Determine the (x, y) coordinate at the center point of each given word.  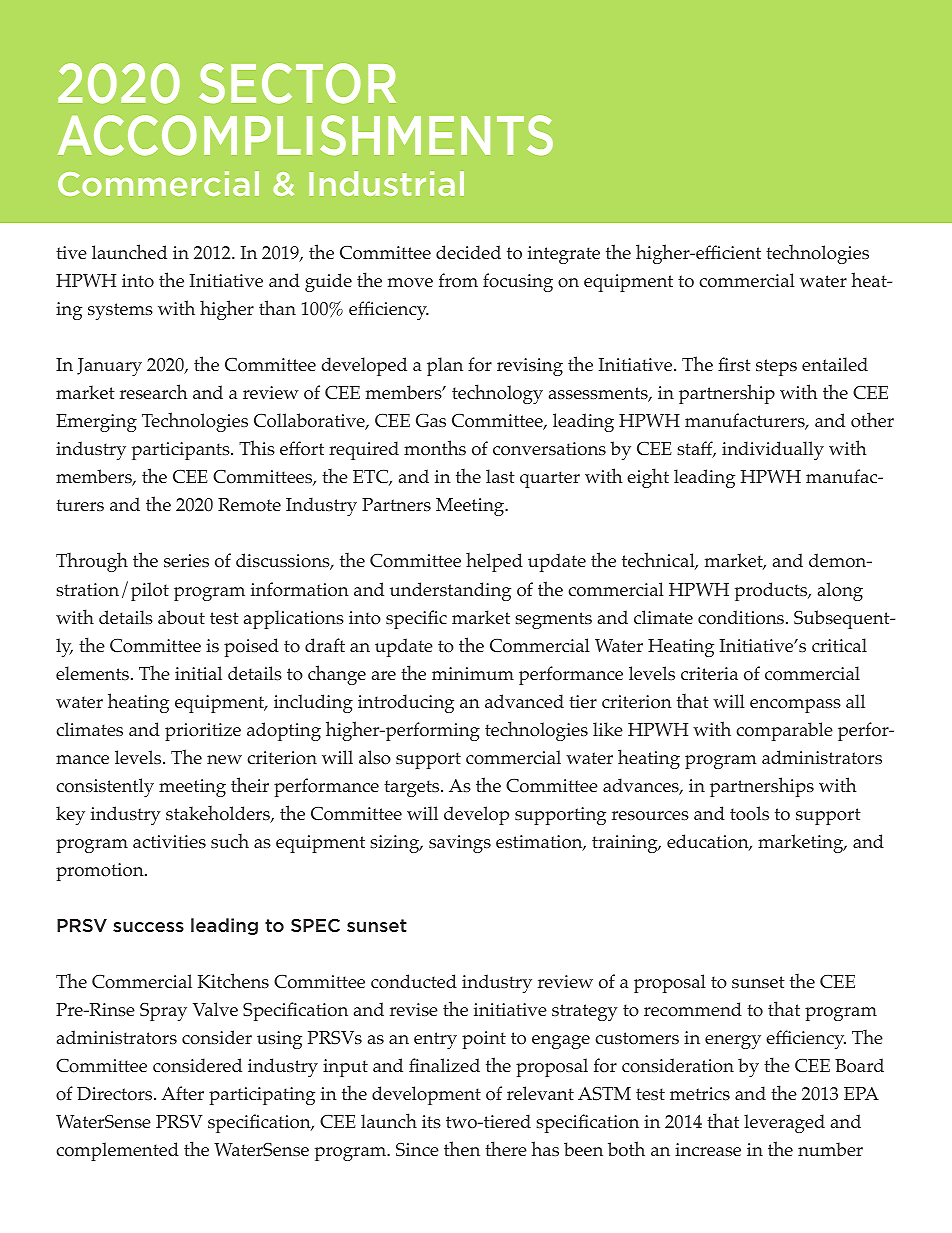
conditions (742, 617)
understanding (450, 591)
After (182, 1093)
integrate (564, 255)
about (181, 617)
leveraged (784, 1123)
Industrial (386, 183)
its (431, 1122)
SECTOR (297, 83)
